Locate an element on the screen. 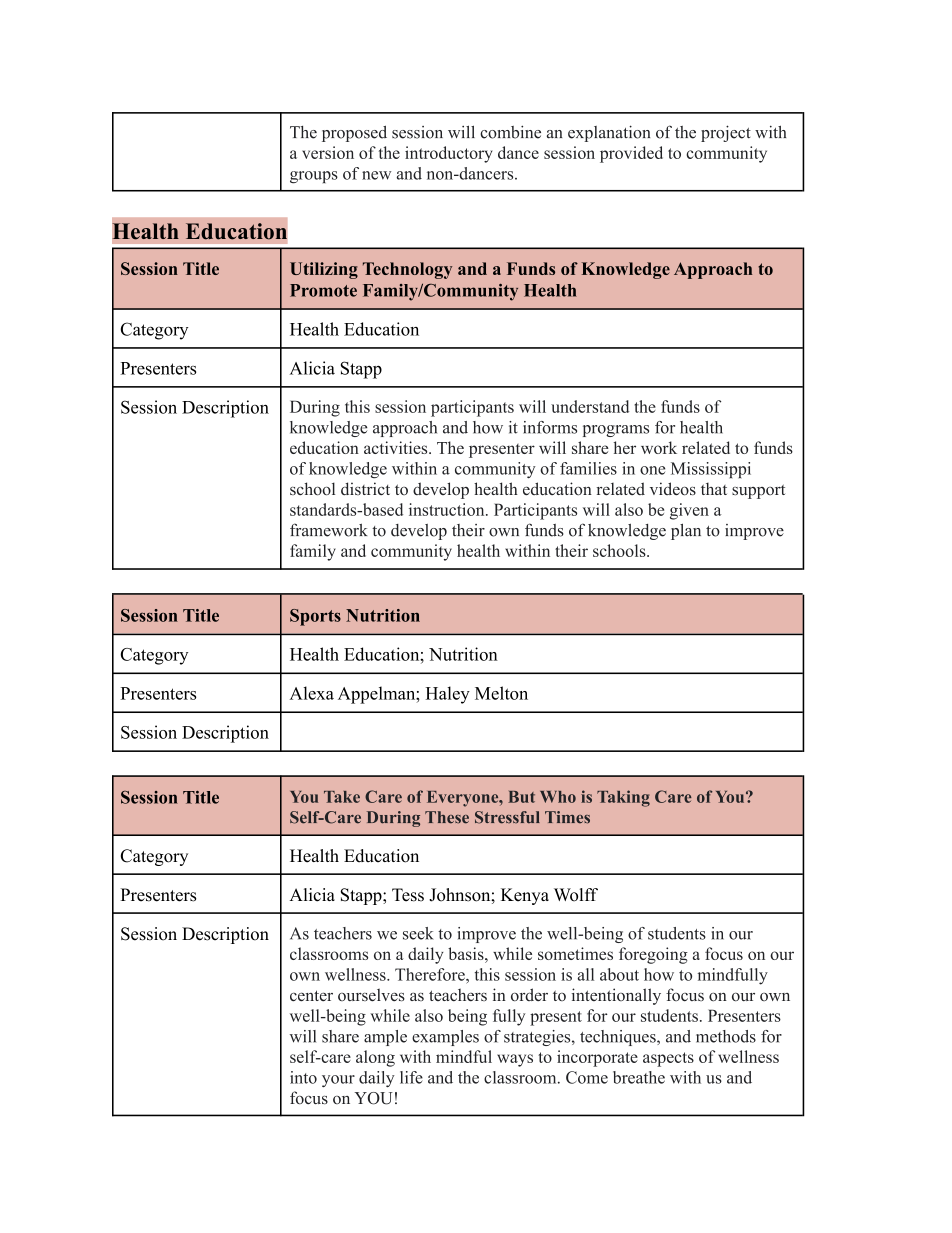 This screenshot has width=952, height=1233. new is located at coordinates (376, 175).
